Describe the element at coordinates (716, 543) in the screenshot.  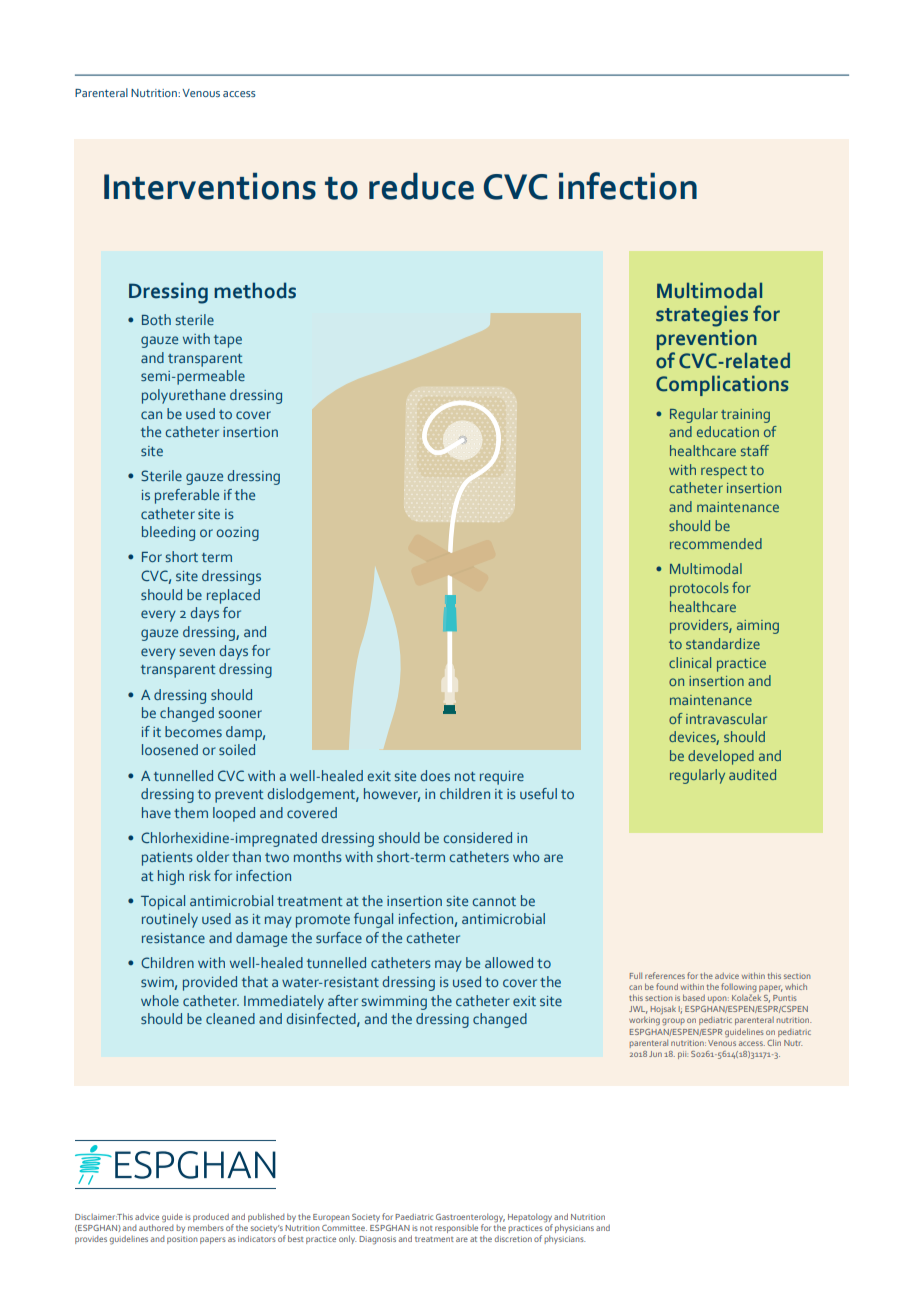
I see `recommended` at that location.
